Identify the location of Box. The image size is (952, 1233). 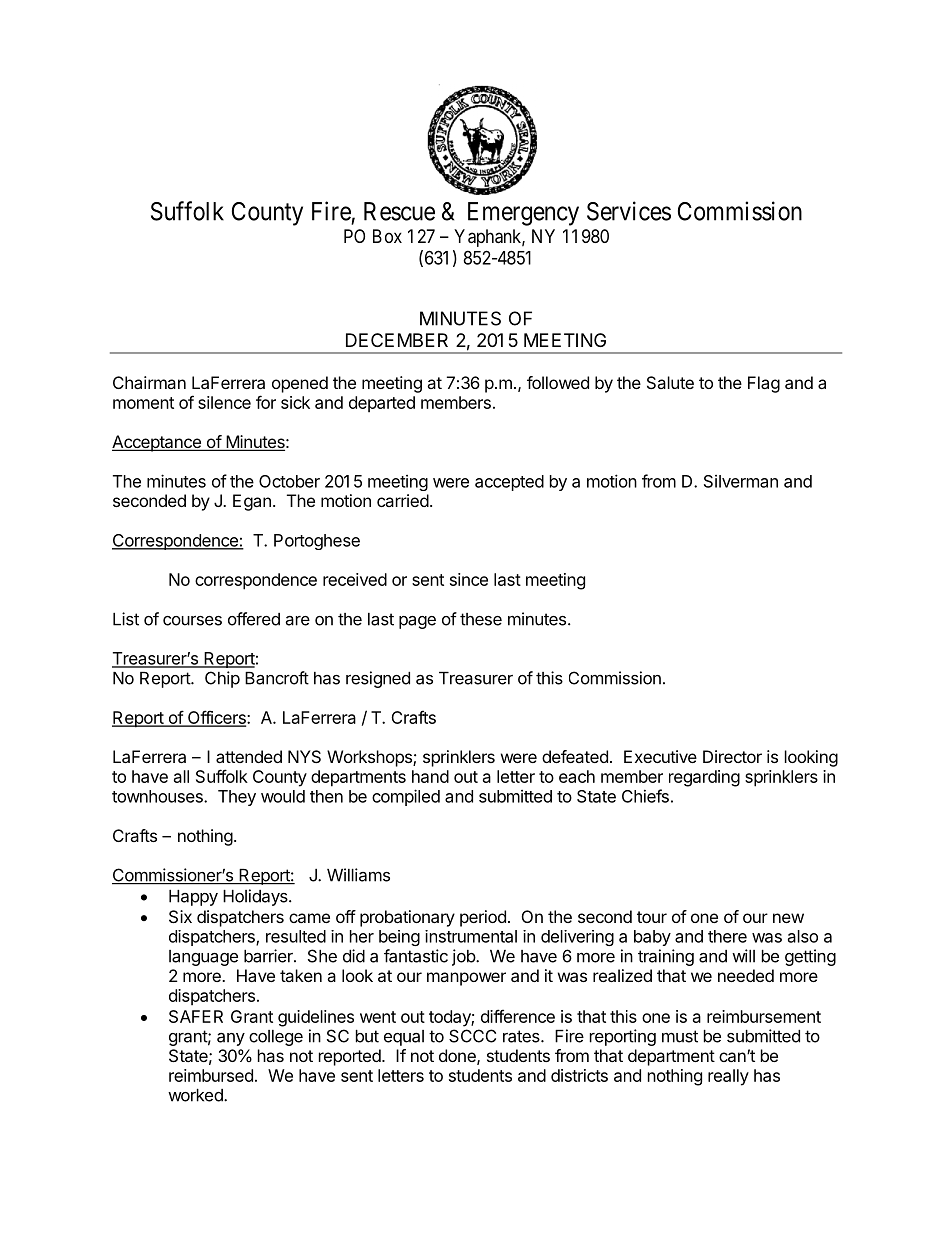
(387, 236).
